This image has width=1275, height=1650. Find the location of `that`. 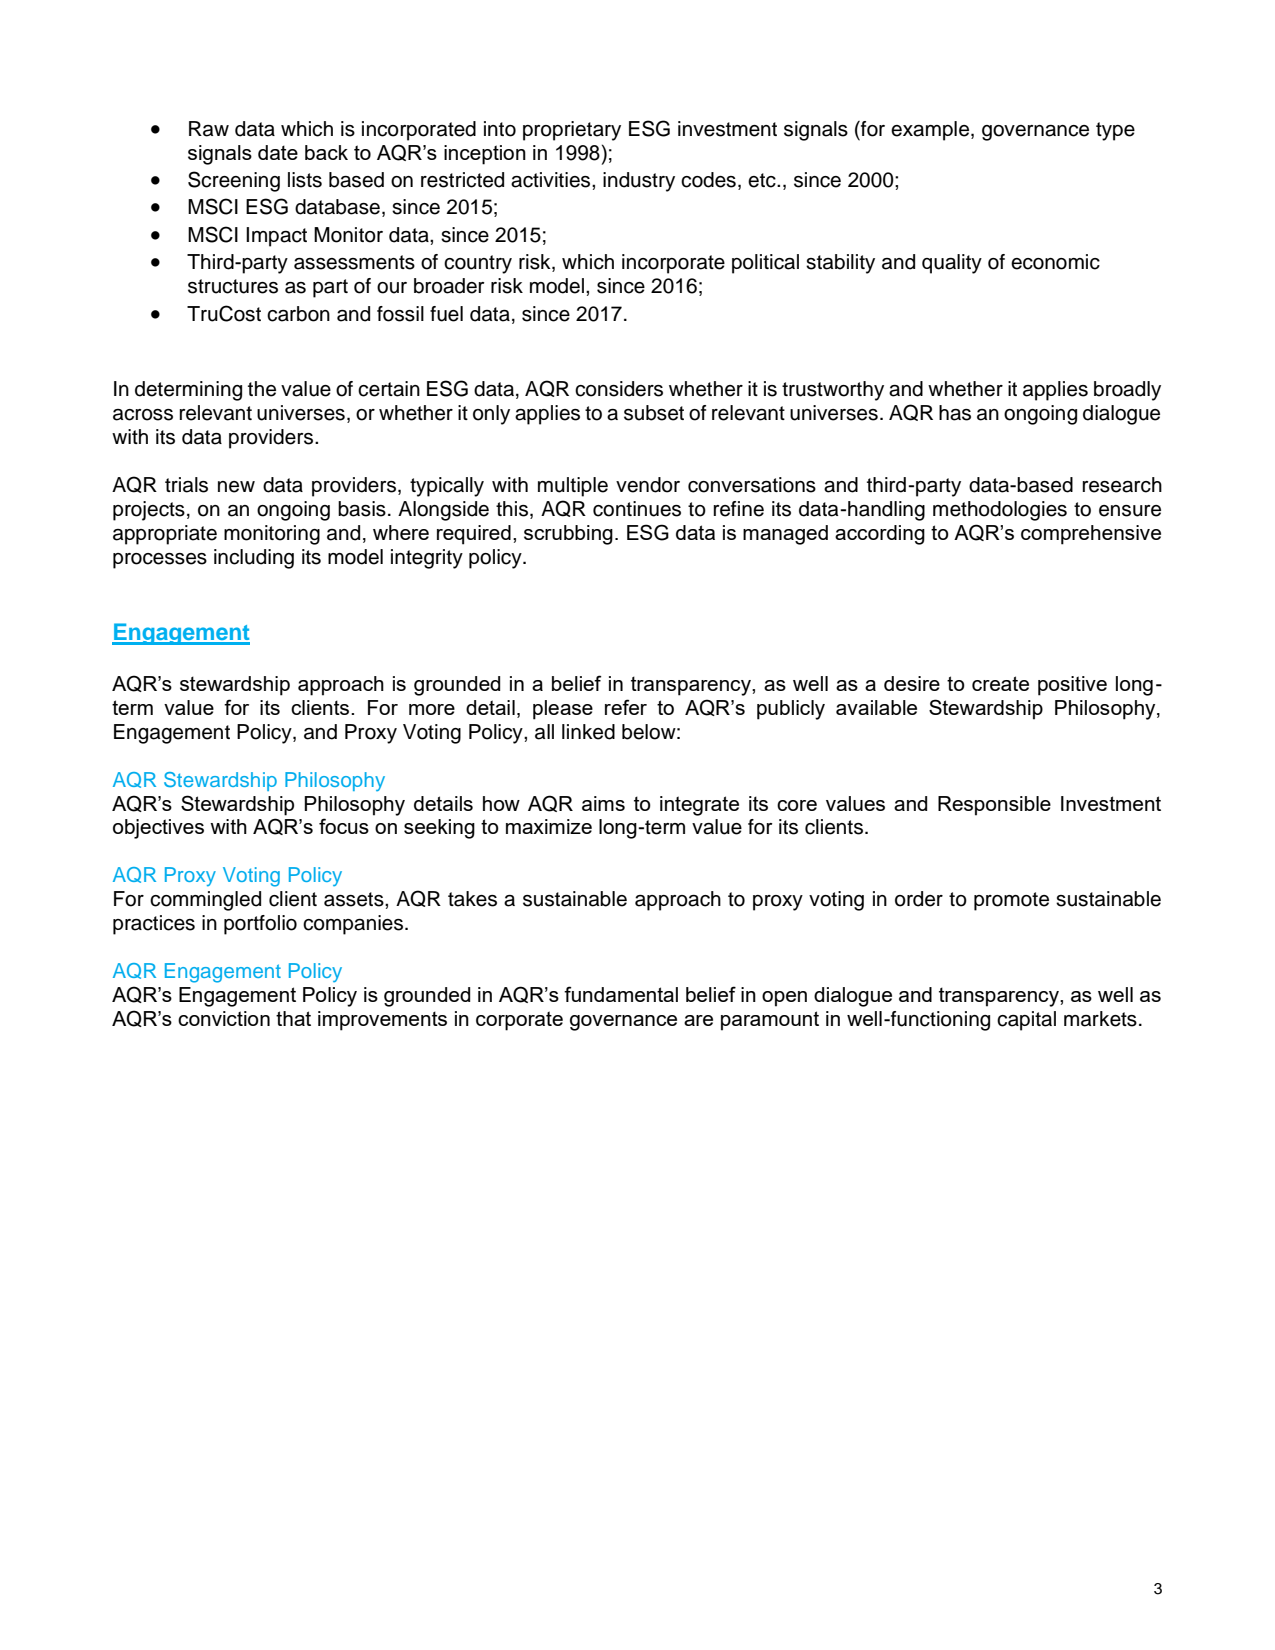

that is located at coordinates (293, 1018).
